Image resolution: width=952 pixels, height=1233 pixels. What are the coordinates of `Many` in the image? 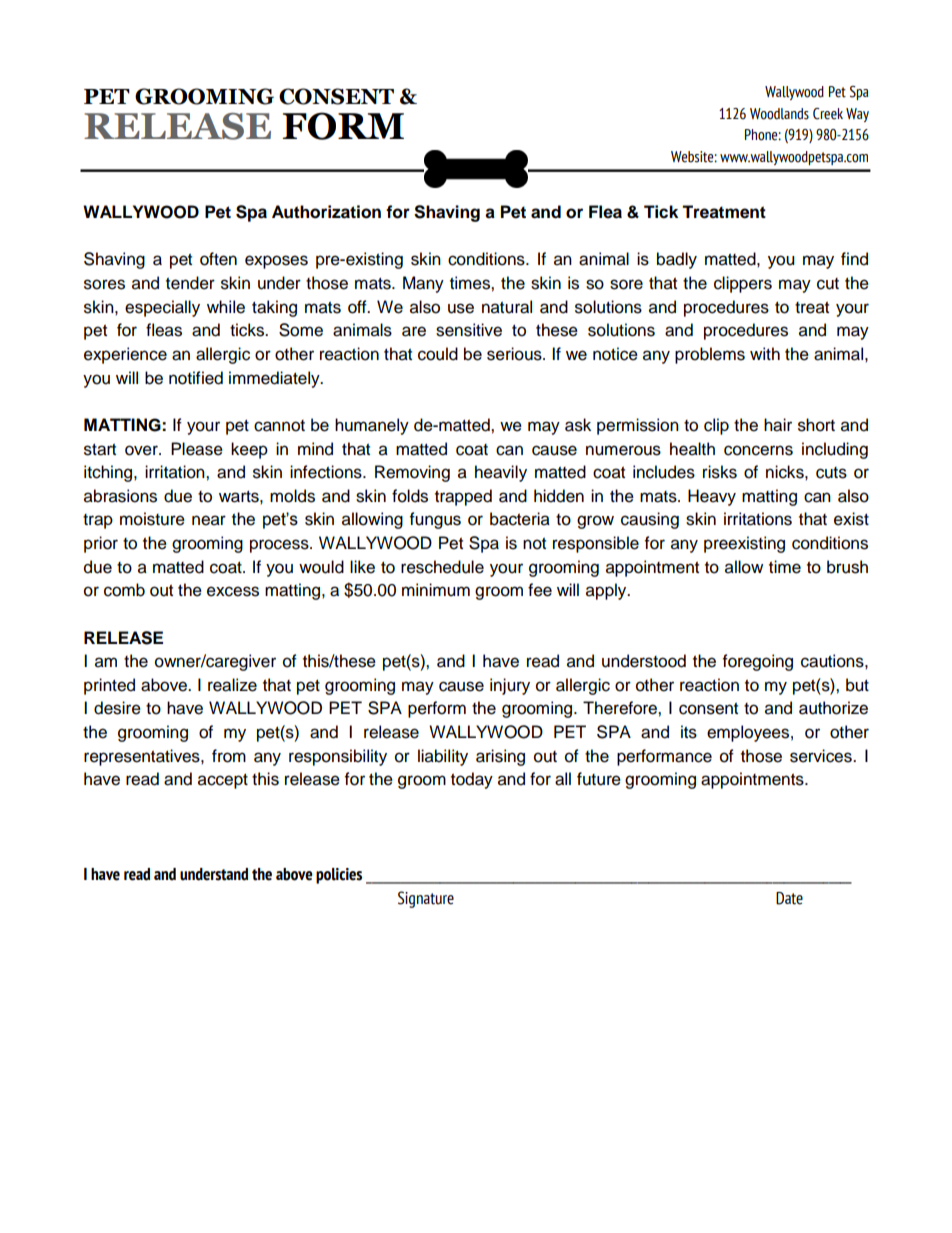 It's located at (423, 284).
